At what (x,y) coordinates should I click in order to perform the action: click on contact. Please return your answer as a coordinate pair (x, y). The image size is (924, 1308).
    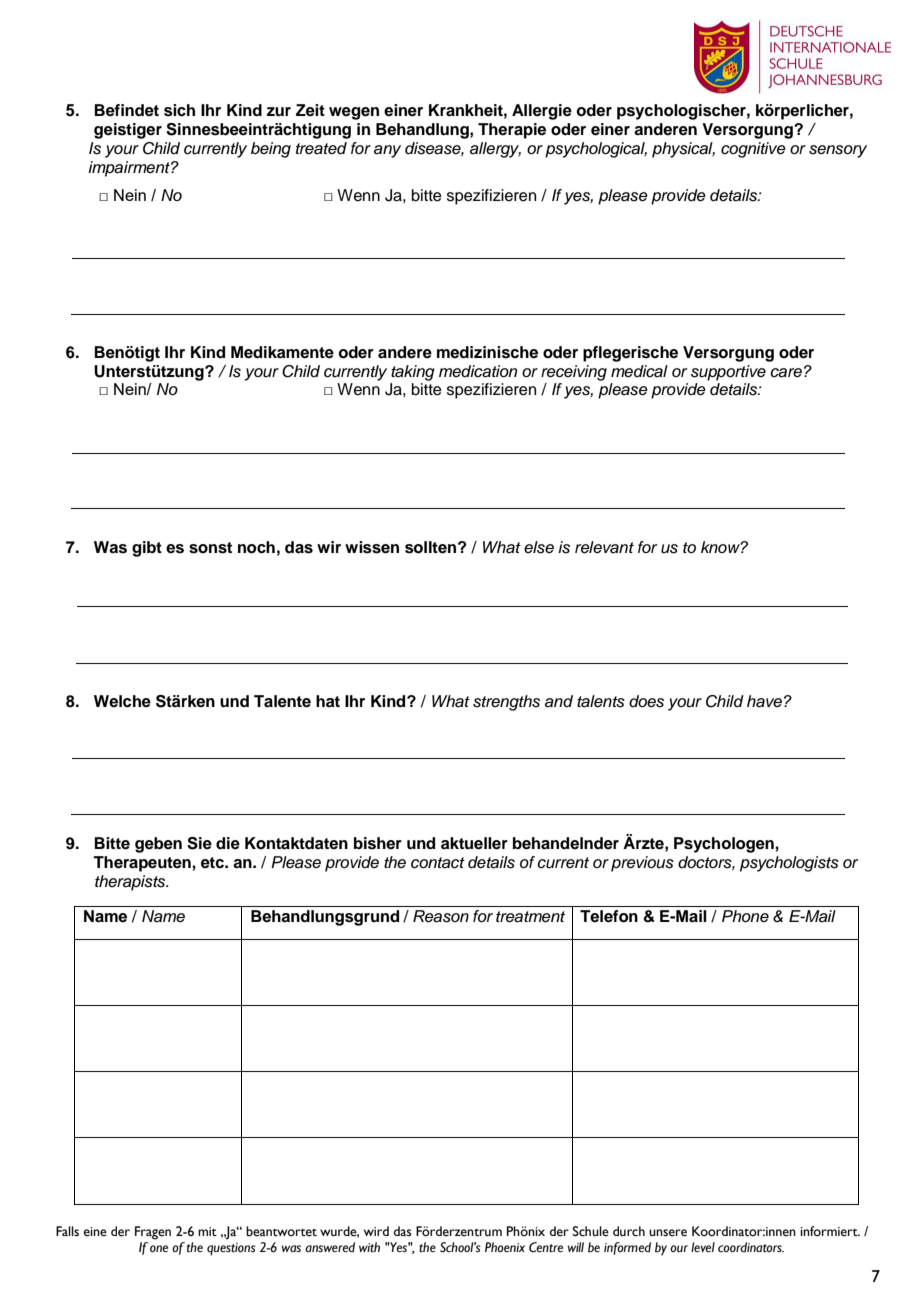
    Looking at the image, I should click on (438, 863).
